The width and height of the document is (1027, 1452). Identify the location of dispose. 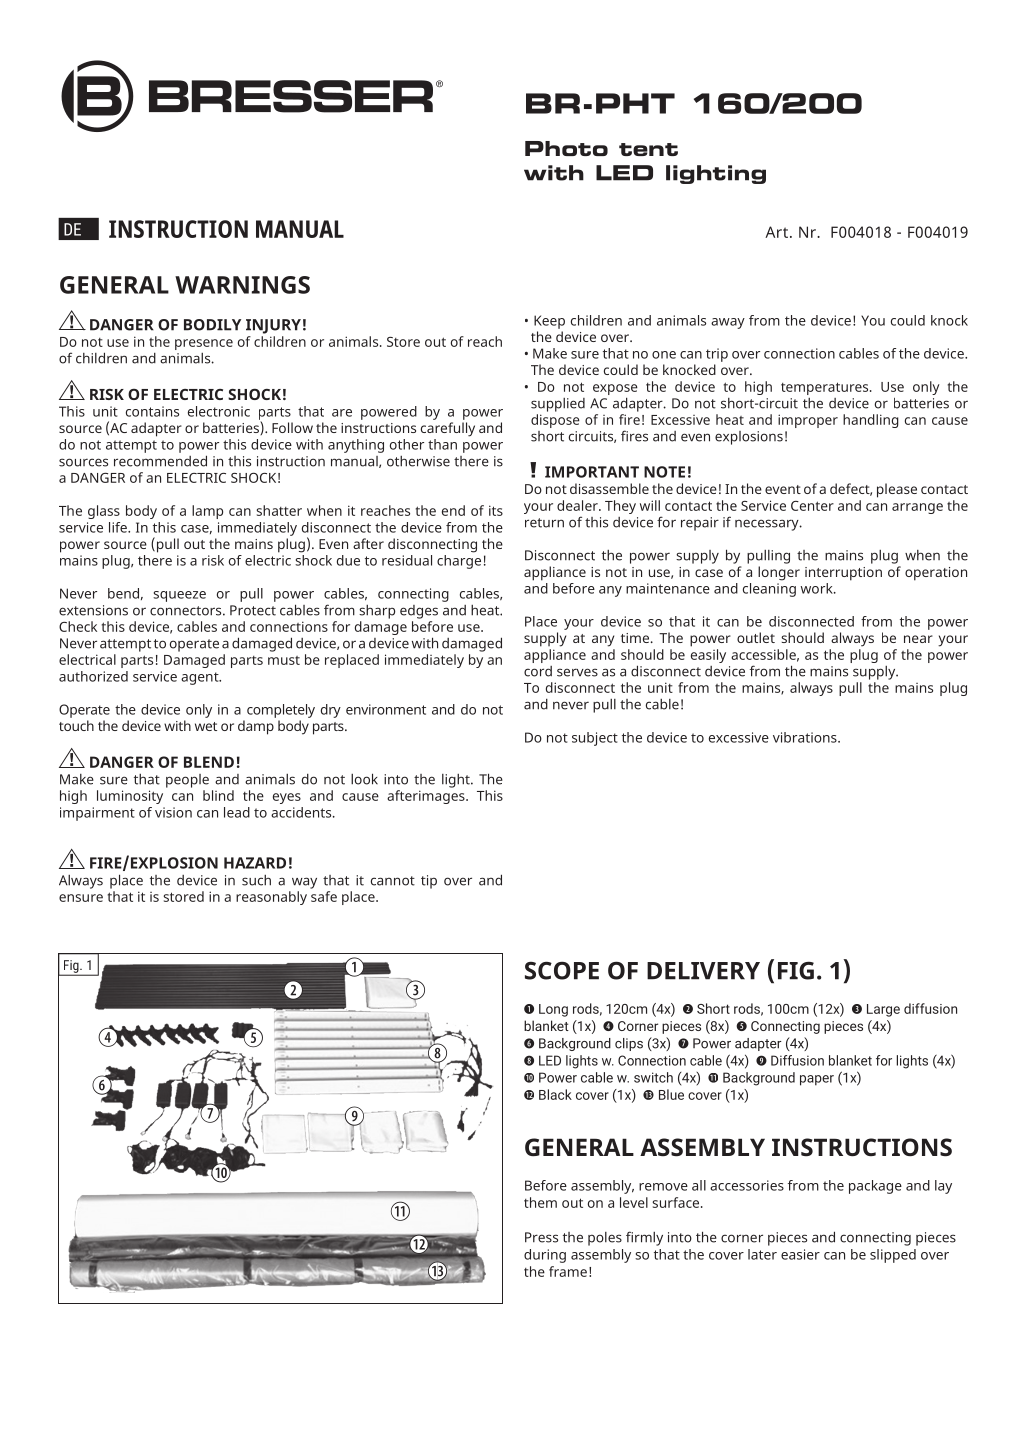
(555, 421).
